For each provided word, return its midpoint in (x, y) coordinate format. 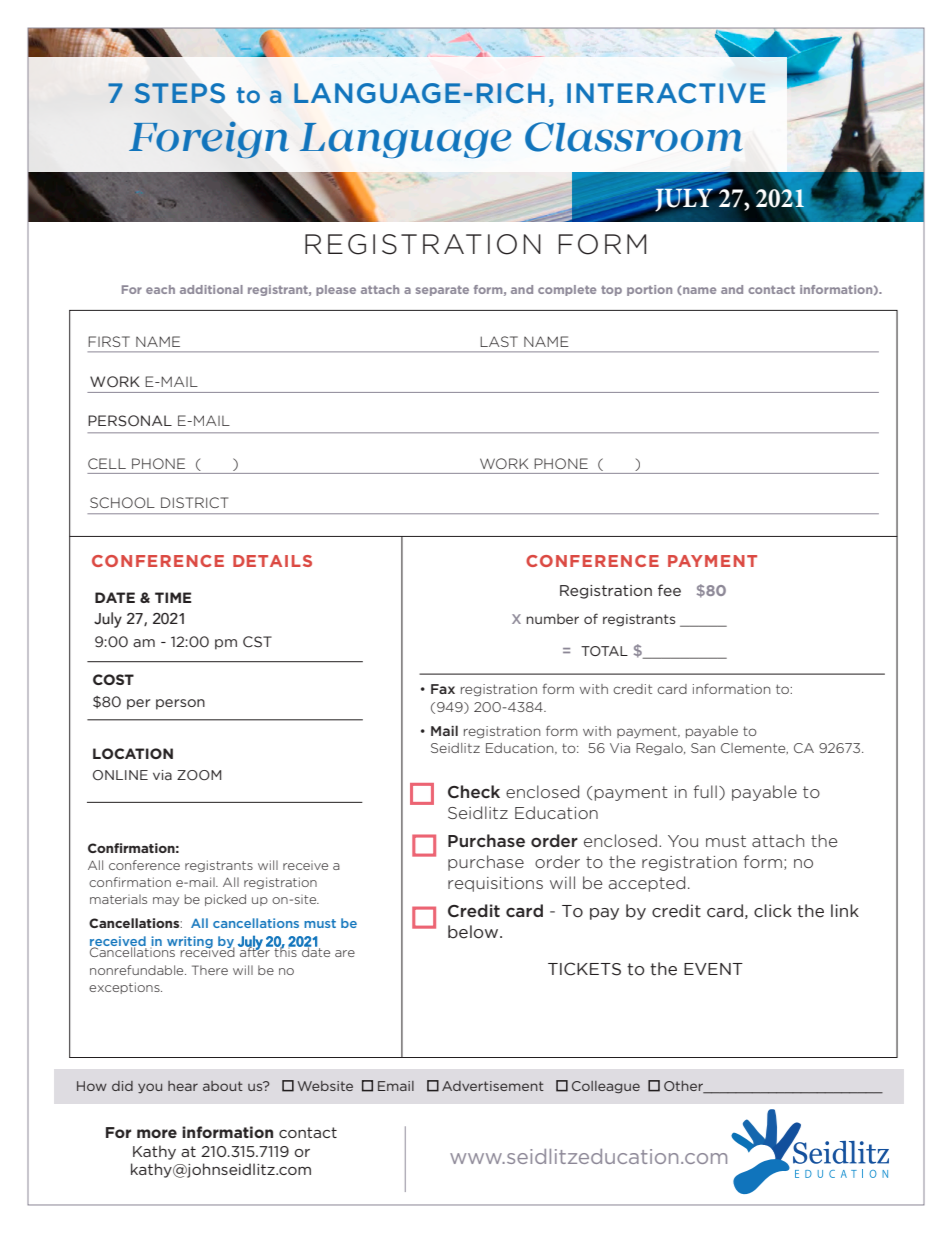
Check (474, 791)
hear (183, 1086)
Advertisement (493, 1086)
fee (669, 590)
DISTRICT (194, 502)
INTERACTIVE (666, 93)
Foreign (209, 139)
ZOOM (199, 775)
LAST (499, 341)
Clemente (754, 748)
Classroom (634, 137)
